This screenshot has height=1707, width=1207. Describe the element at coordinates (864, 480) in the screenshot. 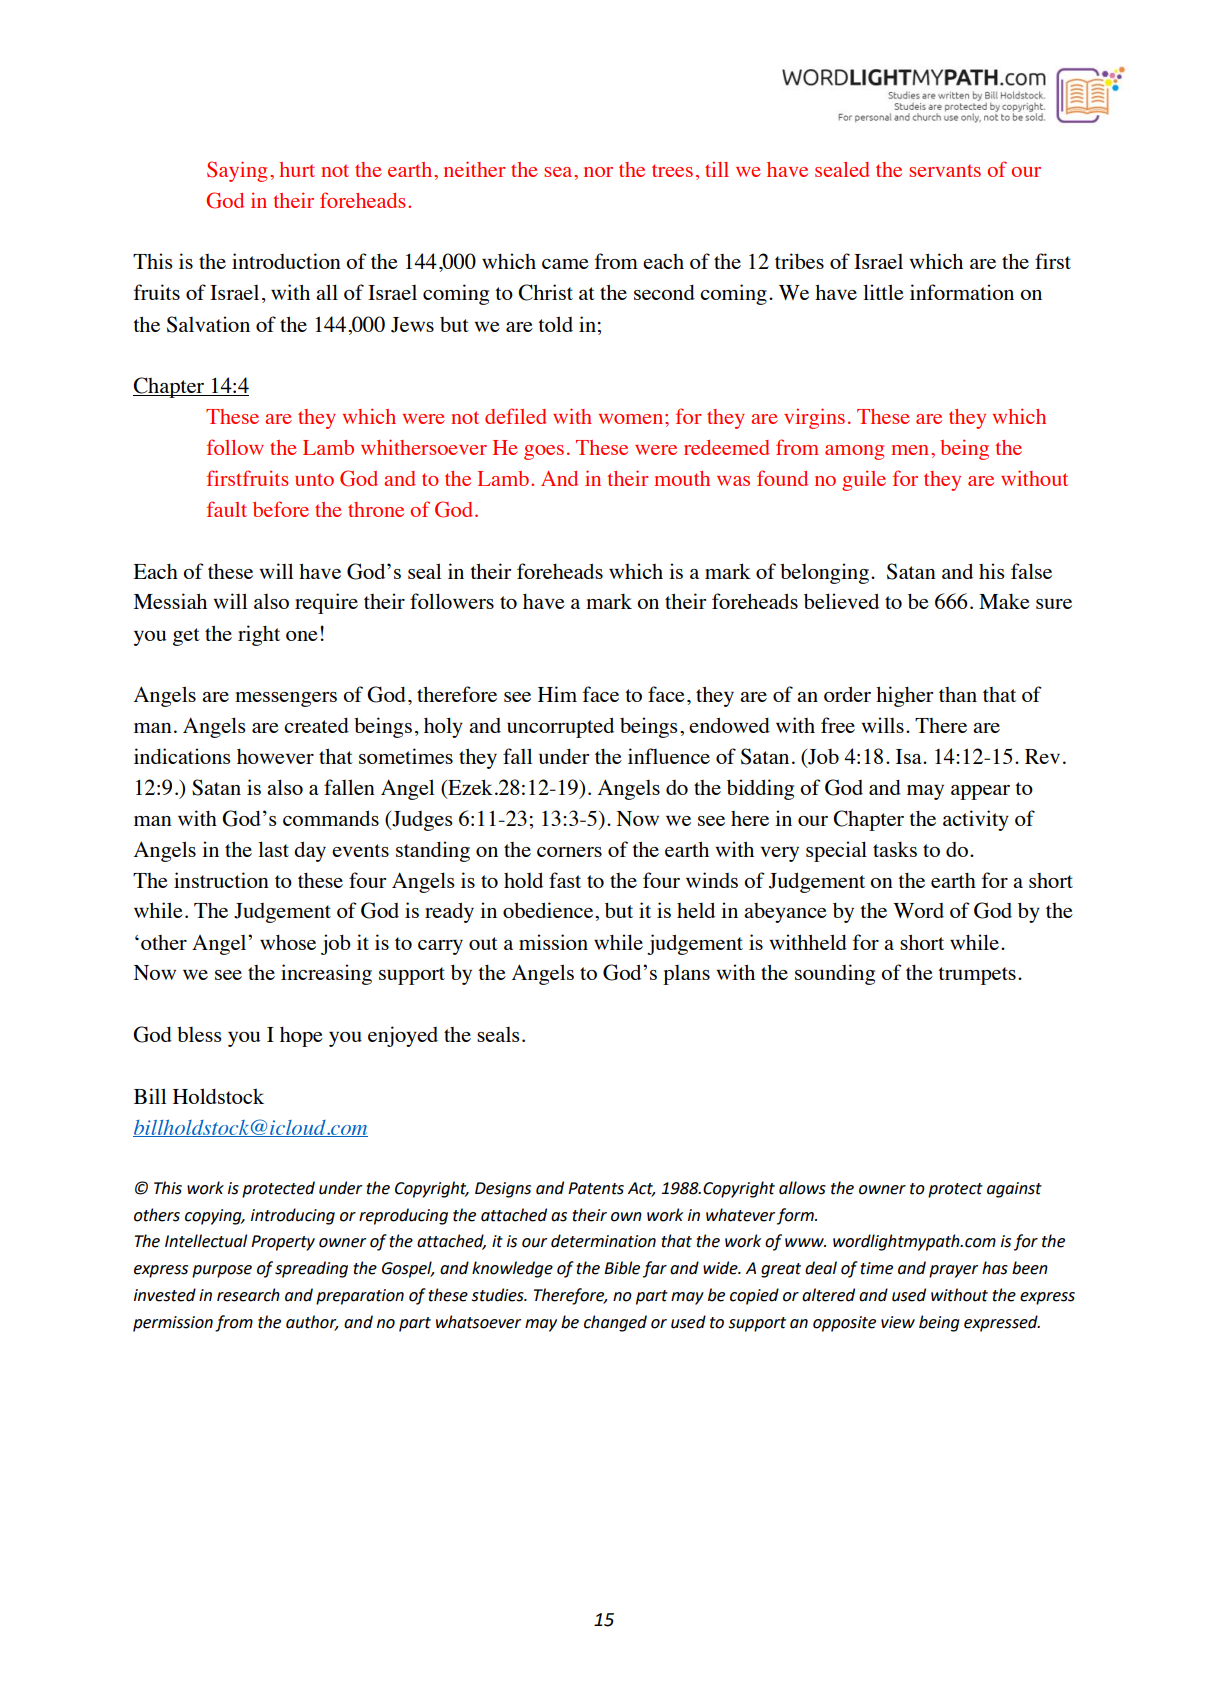

I see `guile` at that location.
